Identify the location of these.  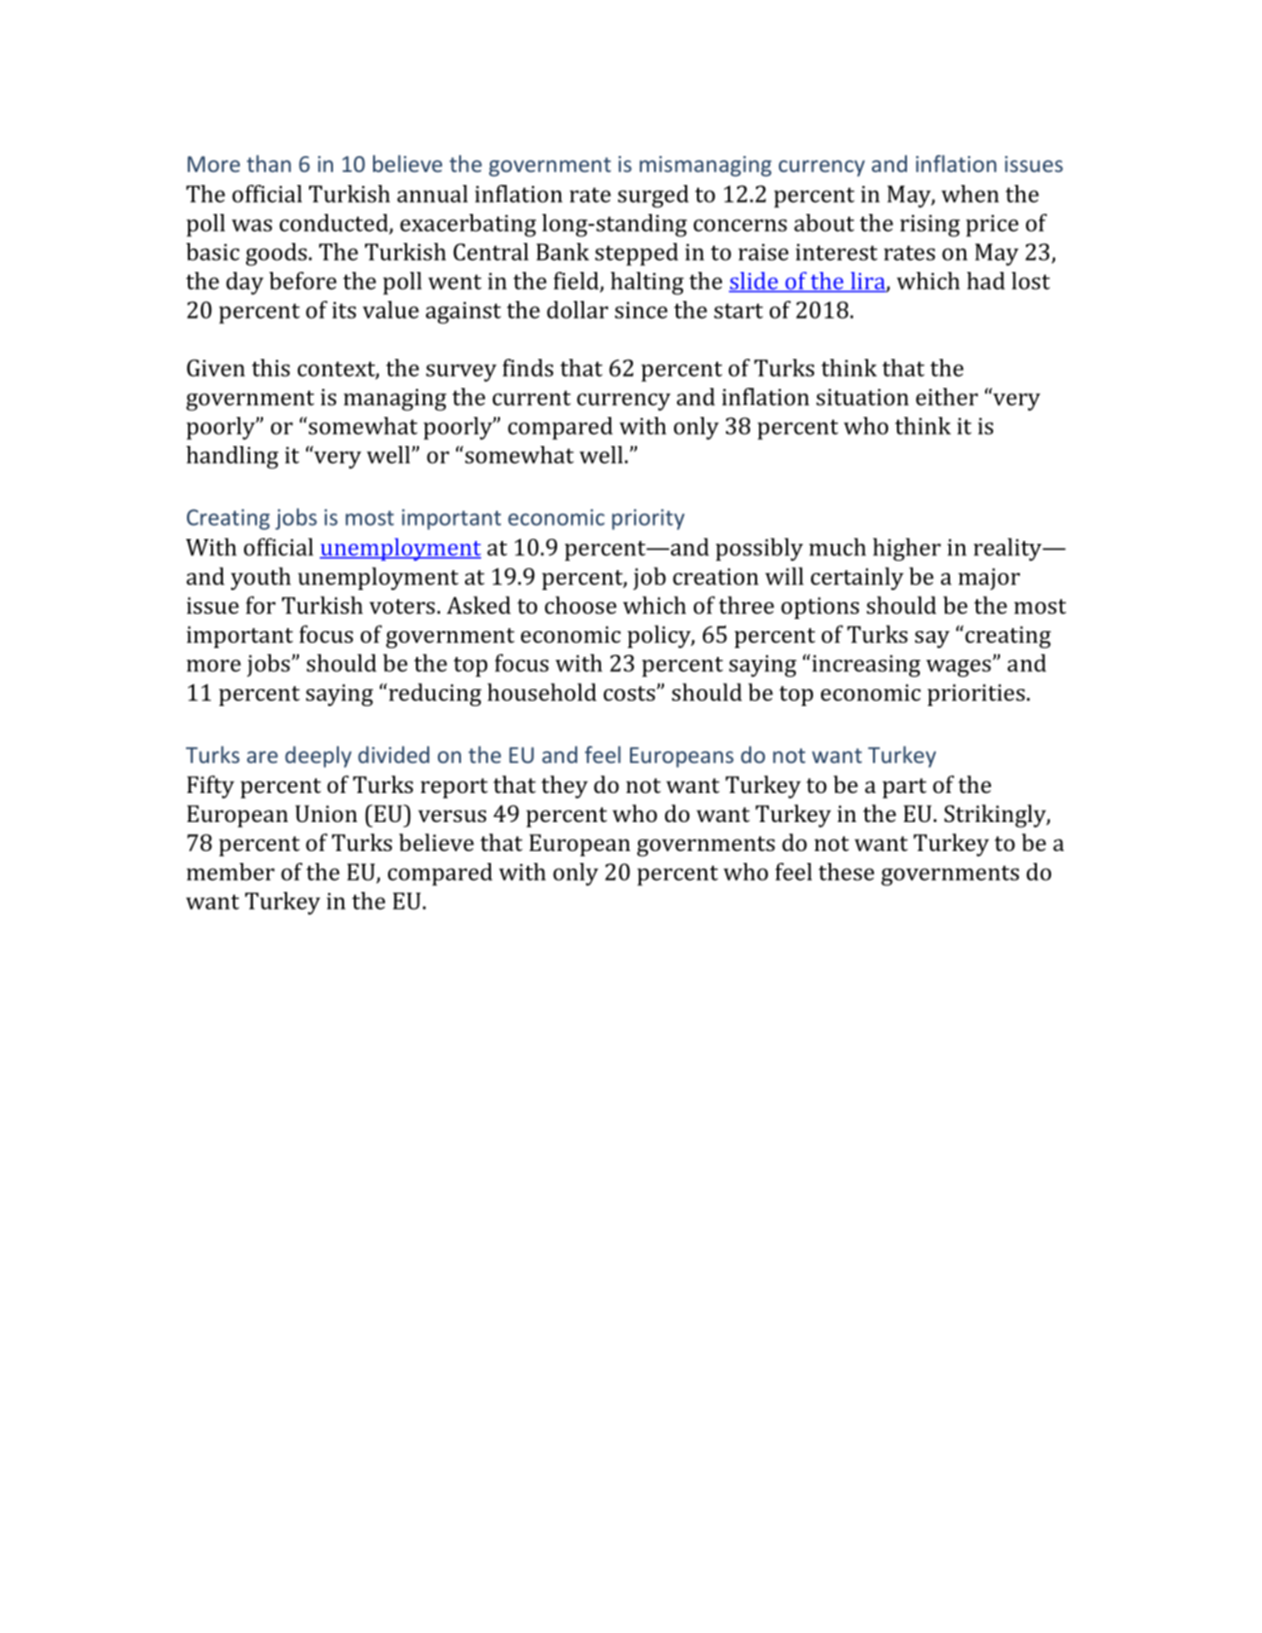
(846, 872).
